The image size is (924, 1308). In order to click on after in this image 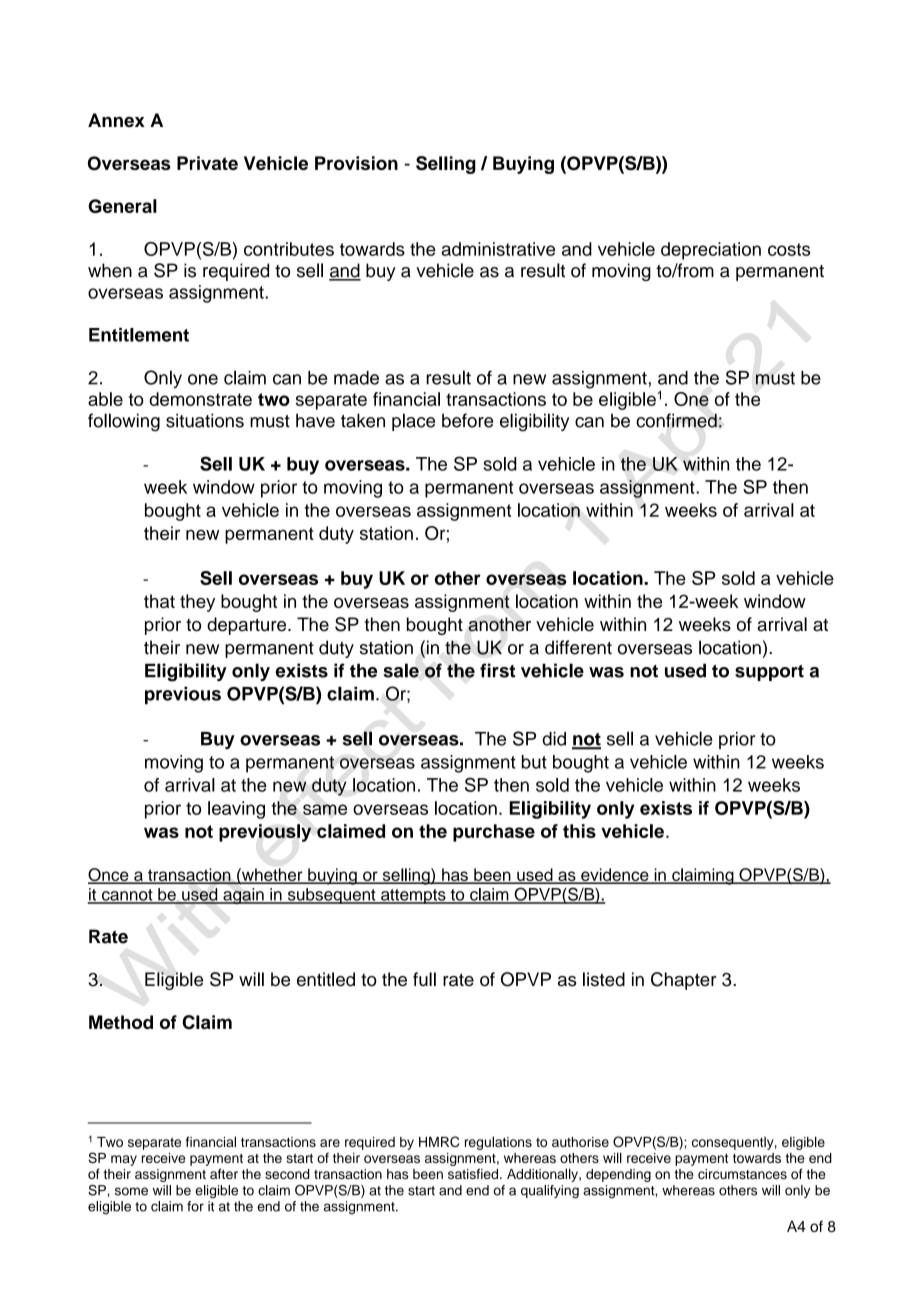, I will do `click(224, 1173)`.
